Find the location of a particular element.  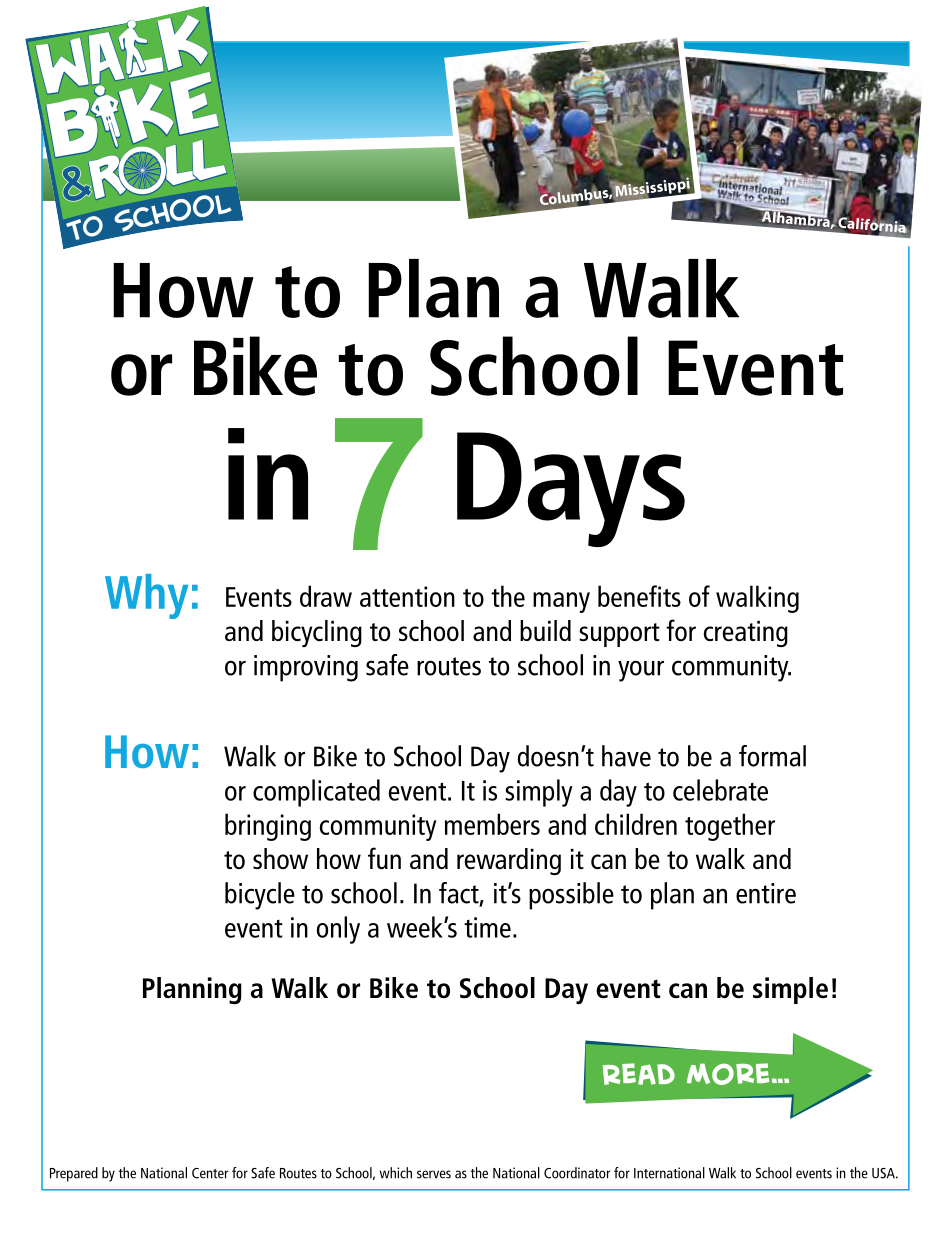

bicycling is located at coordinates (317, 633).
